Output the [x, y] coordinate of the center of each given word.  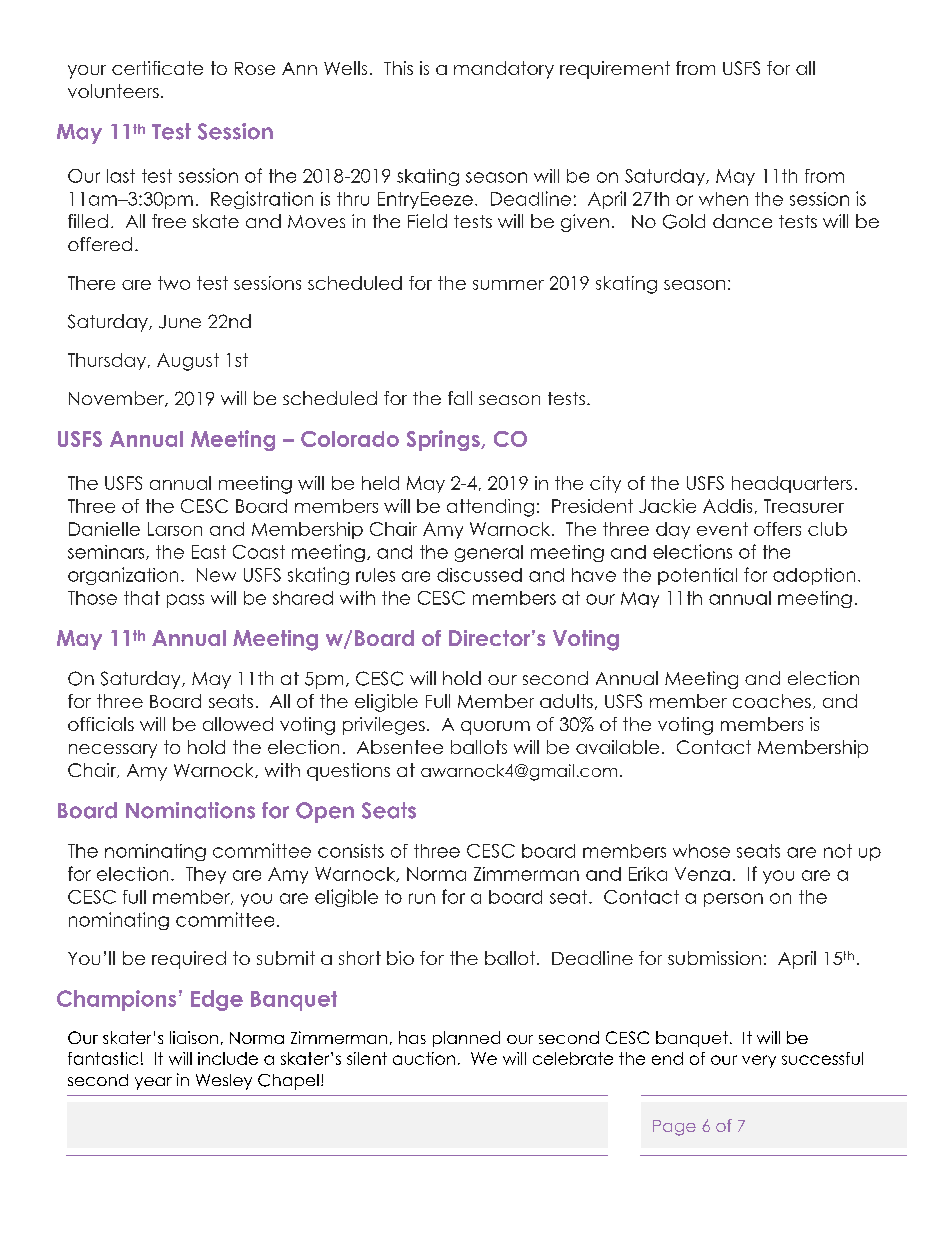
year [153, 1083]
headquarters [792, 484]
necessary [113, 751]
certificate [157, 68]
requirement [615, 70]
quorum [495, 728]
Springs [444, 440]
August [188, 362]
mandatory [504, 70]
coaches [772, 701]
